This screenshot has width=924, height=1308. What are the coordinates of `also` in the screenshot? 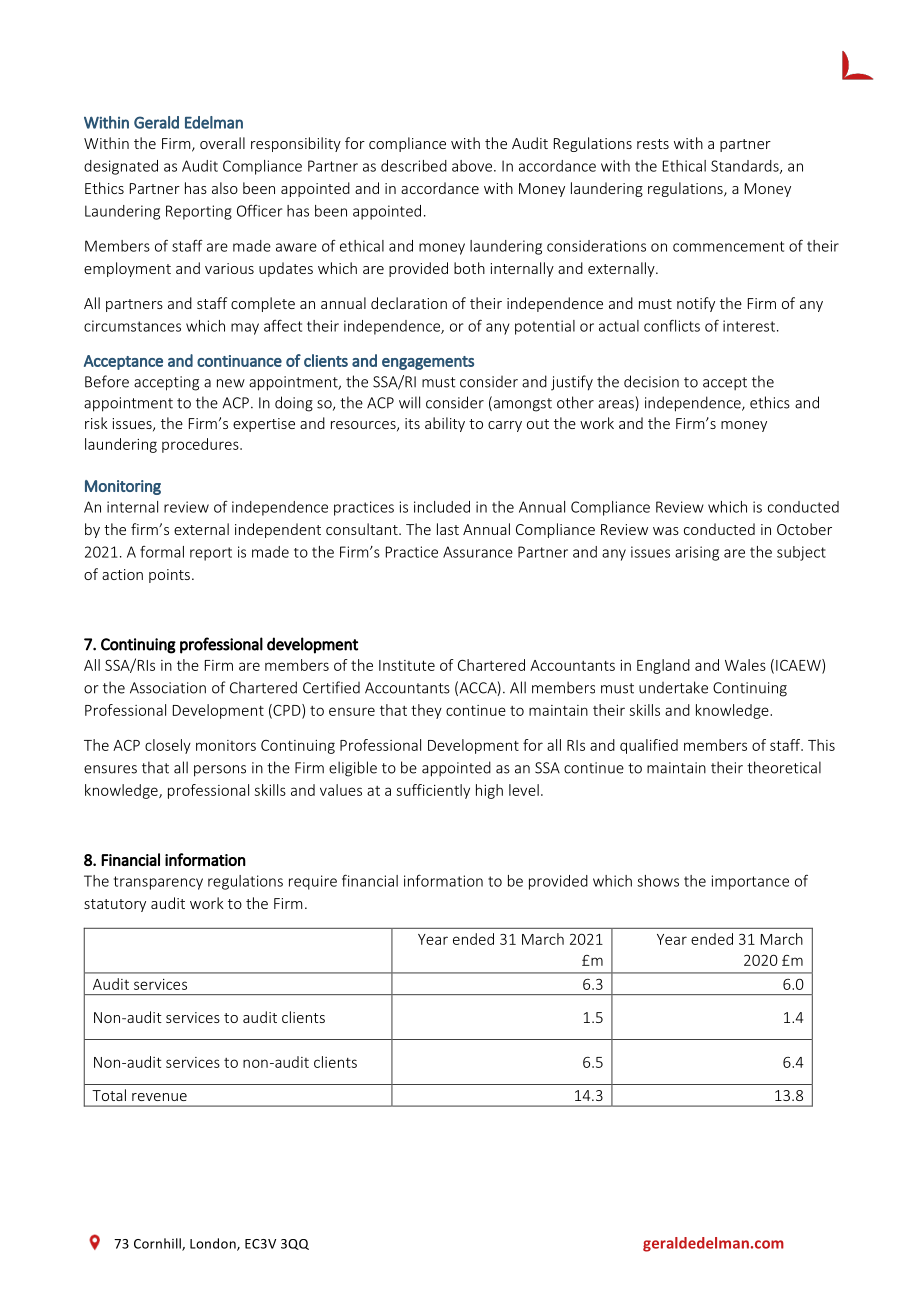 It's located at (225, 188).
